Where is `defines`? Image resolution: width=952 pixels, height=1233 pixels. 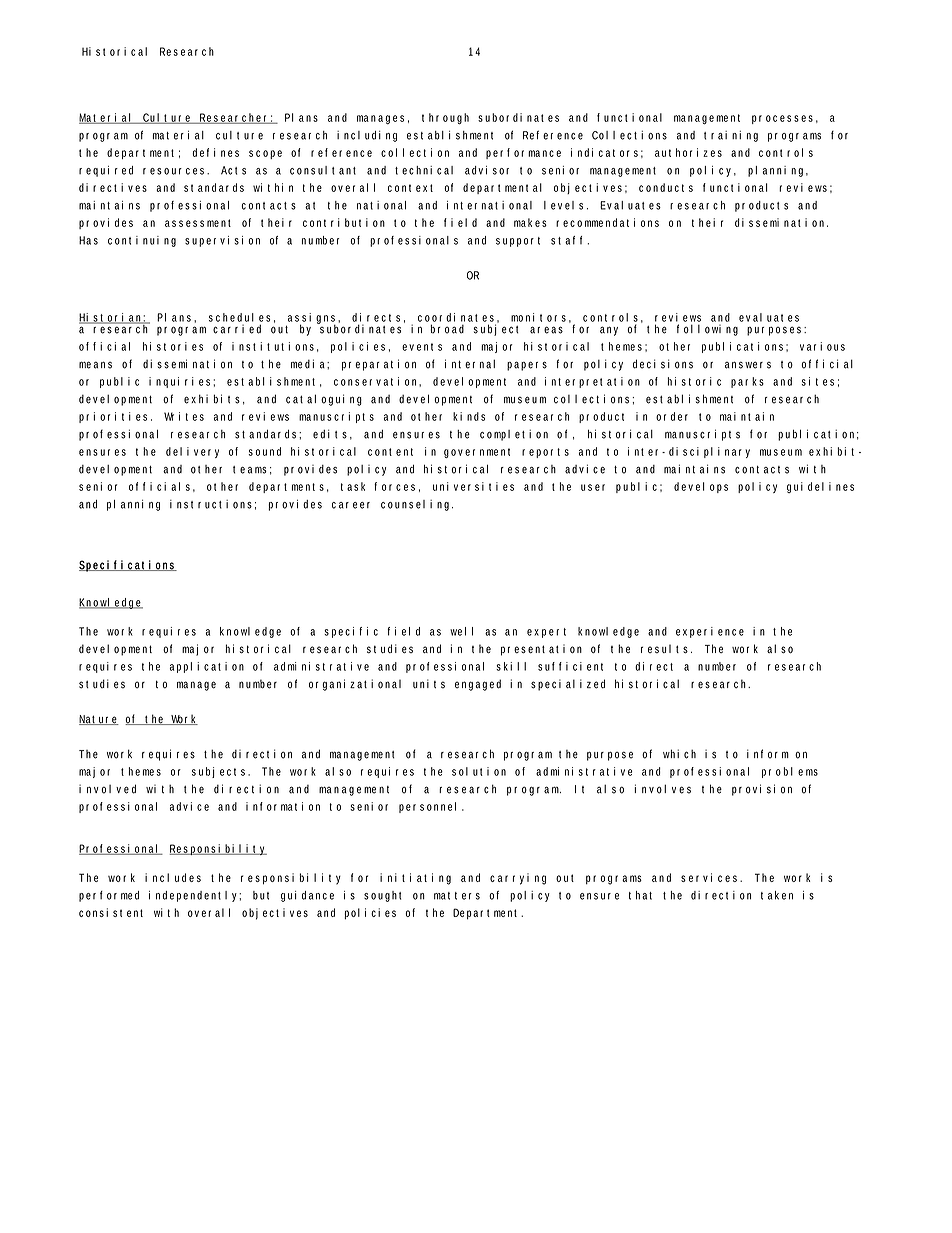 defines is located at coordinates (216, 152).
